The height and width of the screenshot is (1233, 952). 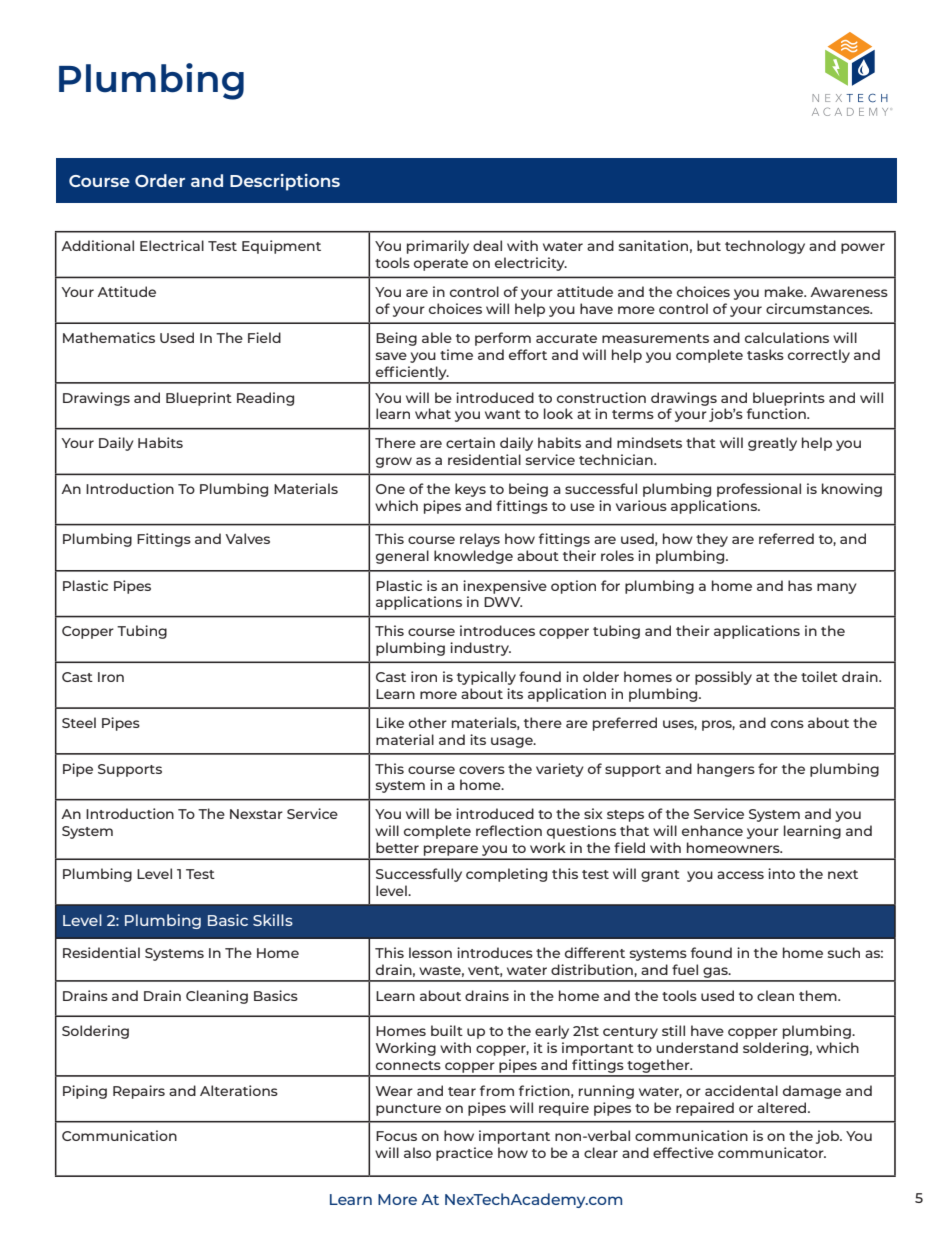 I want to click on Steel, so click(x=79, y=722).
